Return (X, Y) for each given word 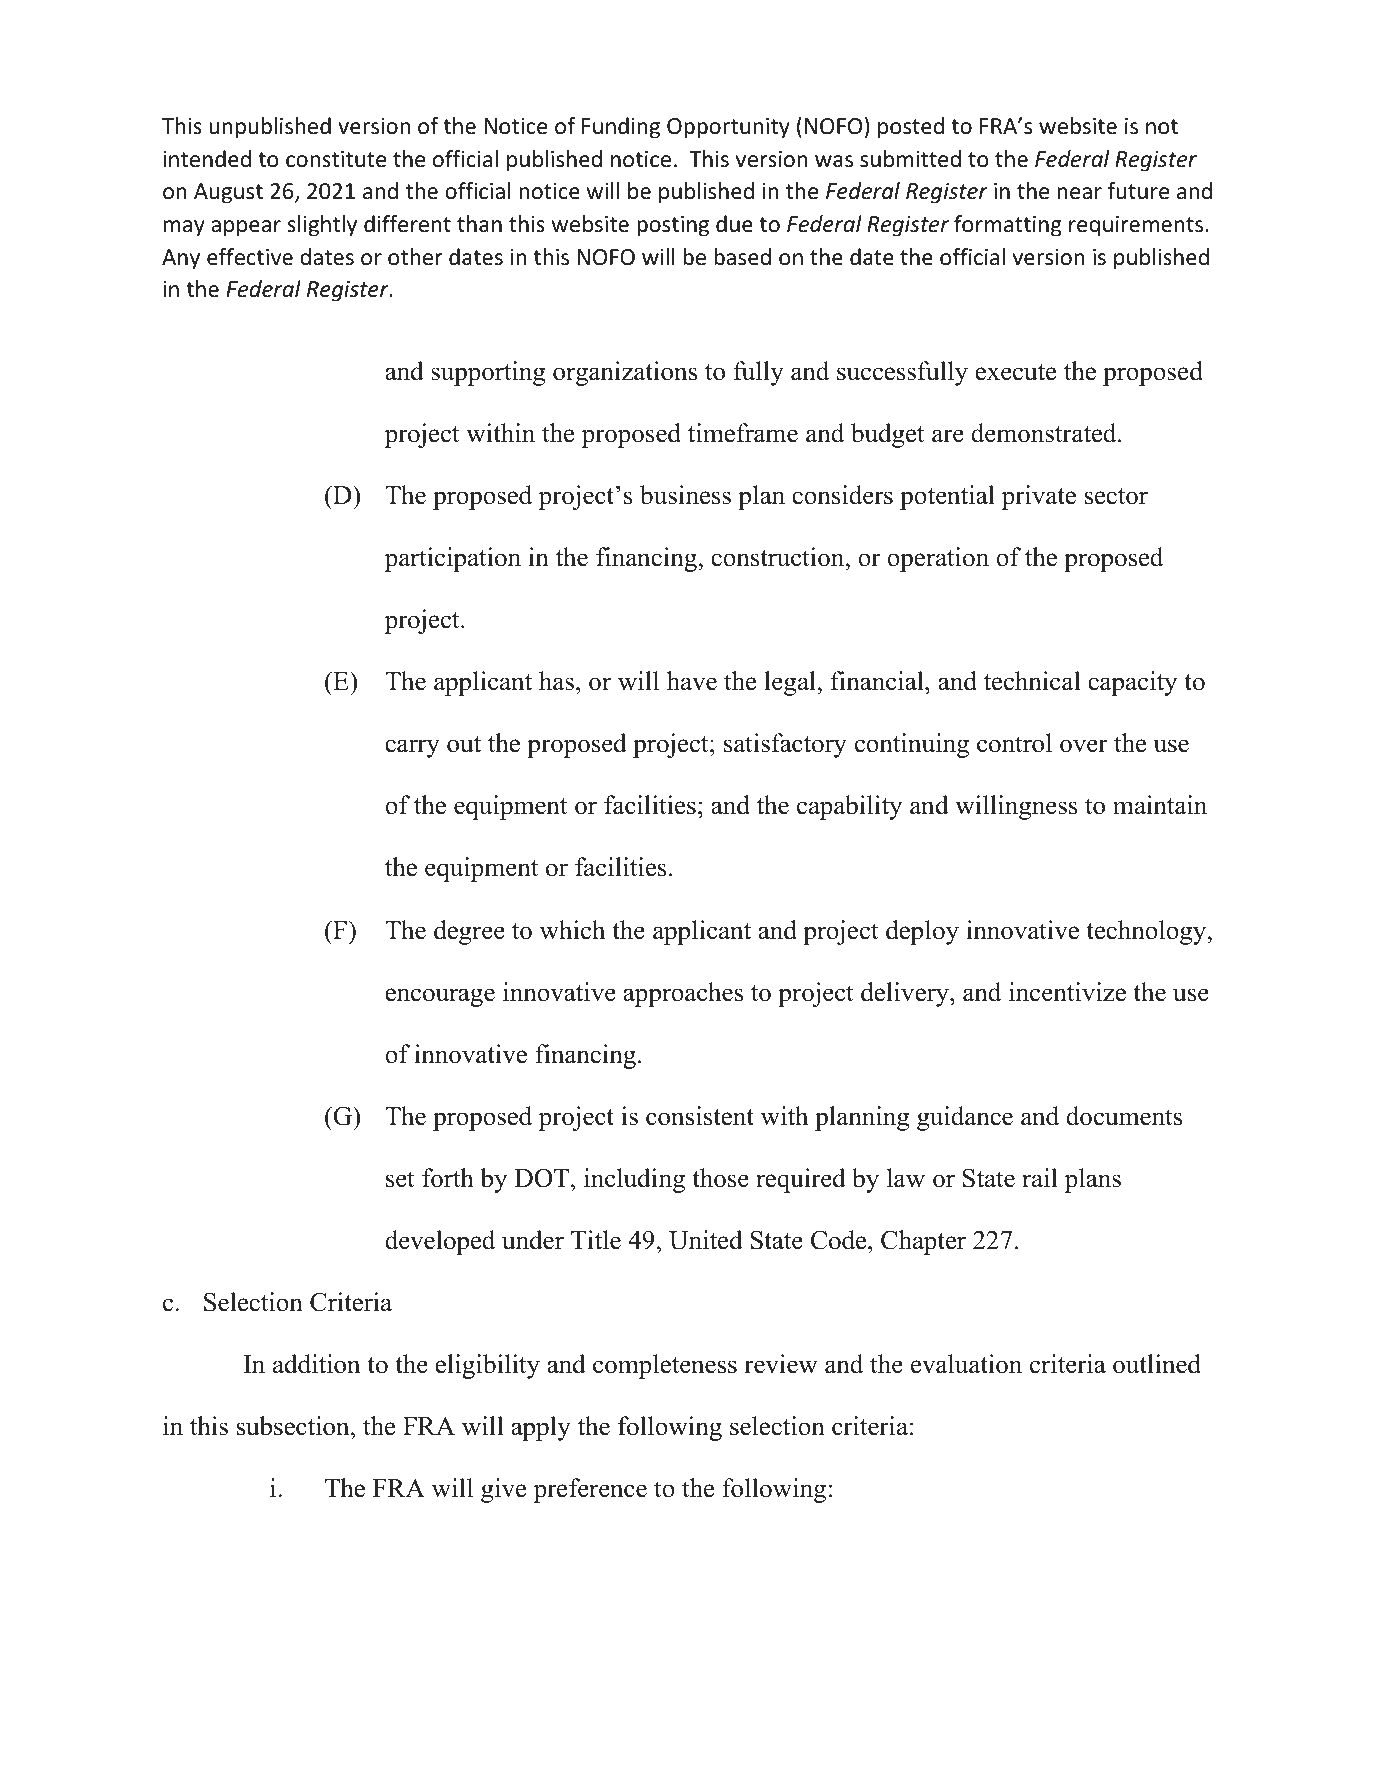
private (1039, 497)
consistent (700, 1116)
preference (590, 1490)
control (1014, 743)
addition (316, 1364)
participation (453, 559)
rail (1040, 1177)
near (1080, 193)
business (685, 495)
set (400, 1179)
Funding (621, 128)
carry (412, 748)
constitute (336, 159)
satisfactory (785, 745)
